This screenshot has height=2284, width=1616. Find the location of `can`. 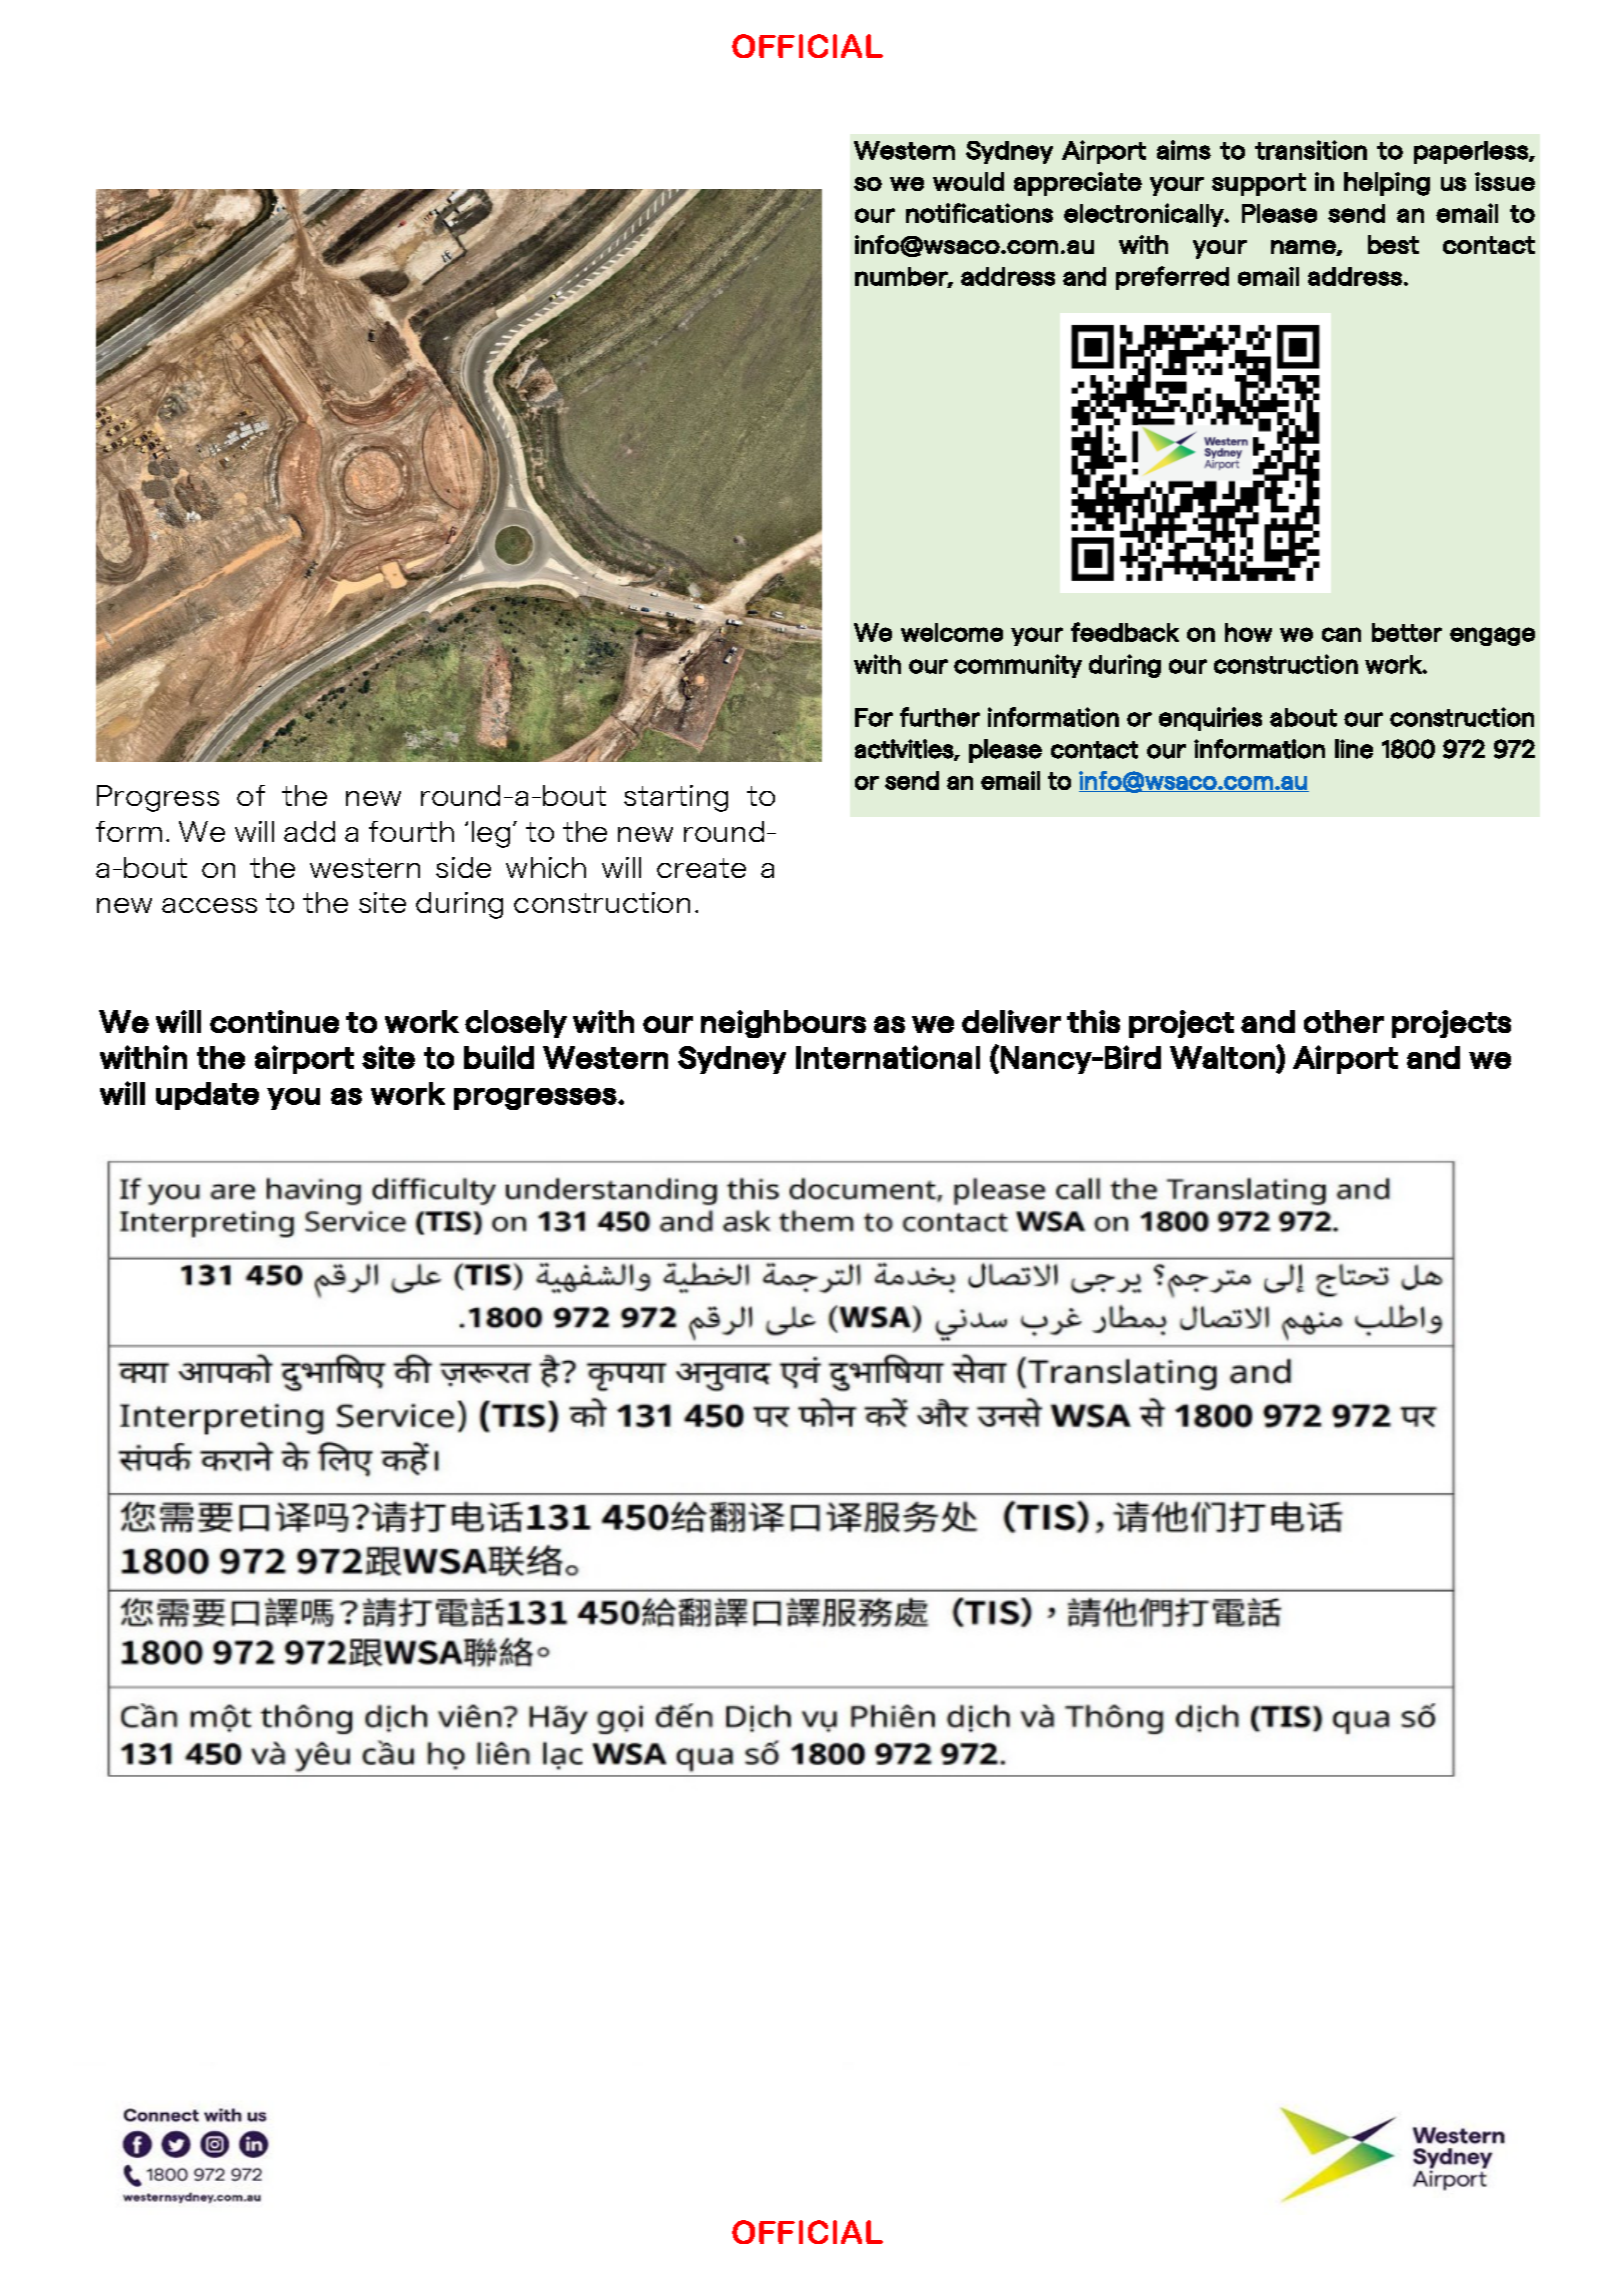

can is located at coordinates (1341, 634).
